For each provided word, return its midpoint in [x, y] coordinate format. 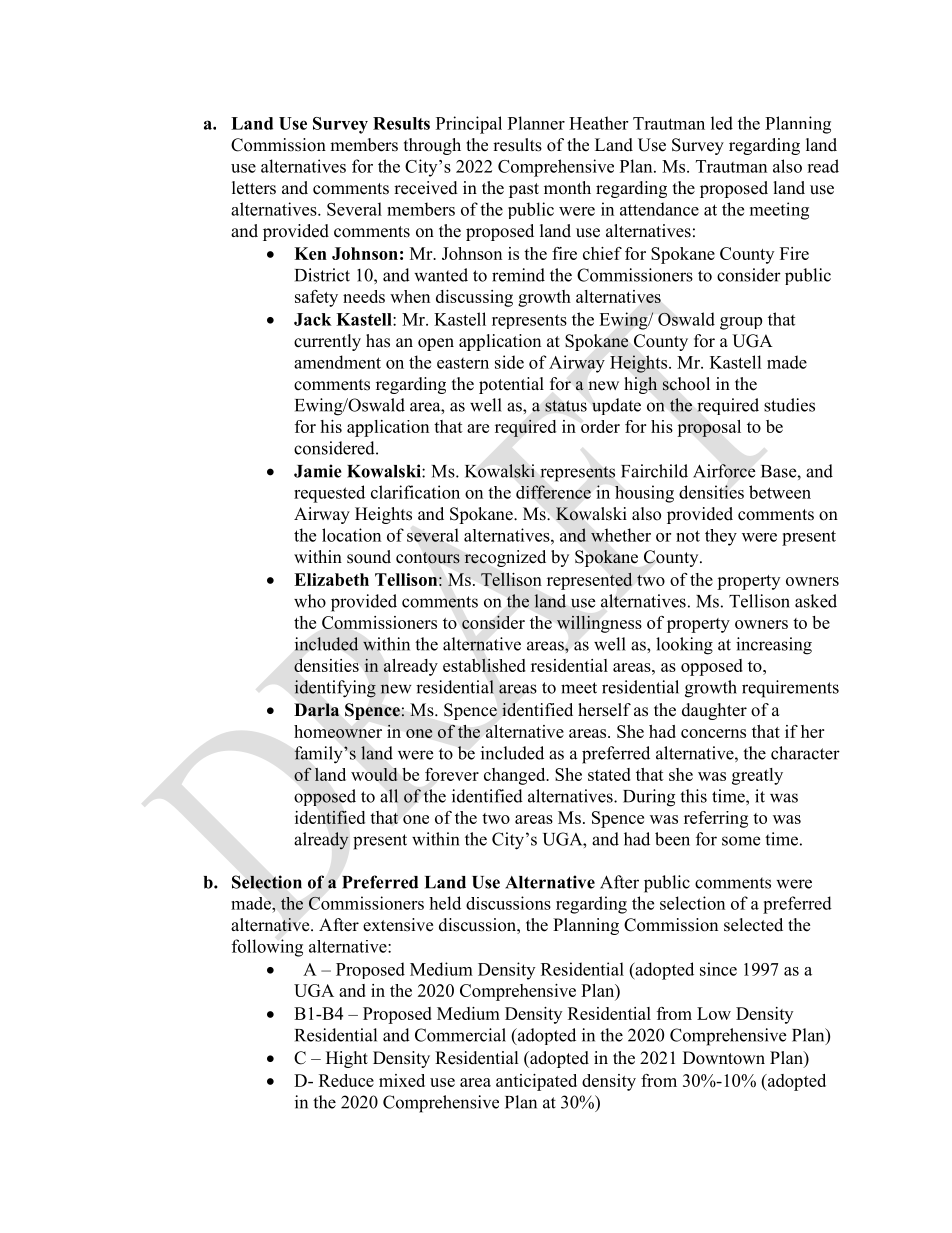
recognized [505, 558]
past [524, 190]
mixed [402, 1080]
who [310, 601]
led [722, 123]
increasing [774, 646]
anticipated [536, 1082]
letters [254, 188]
